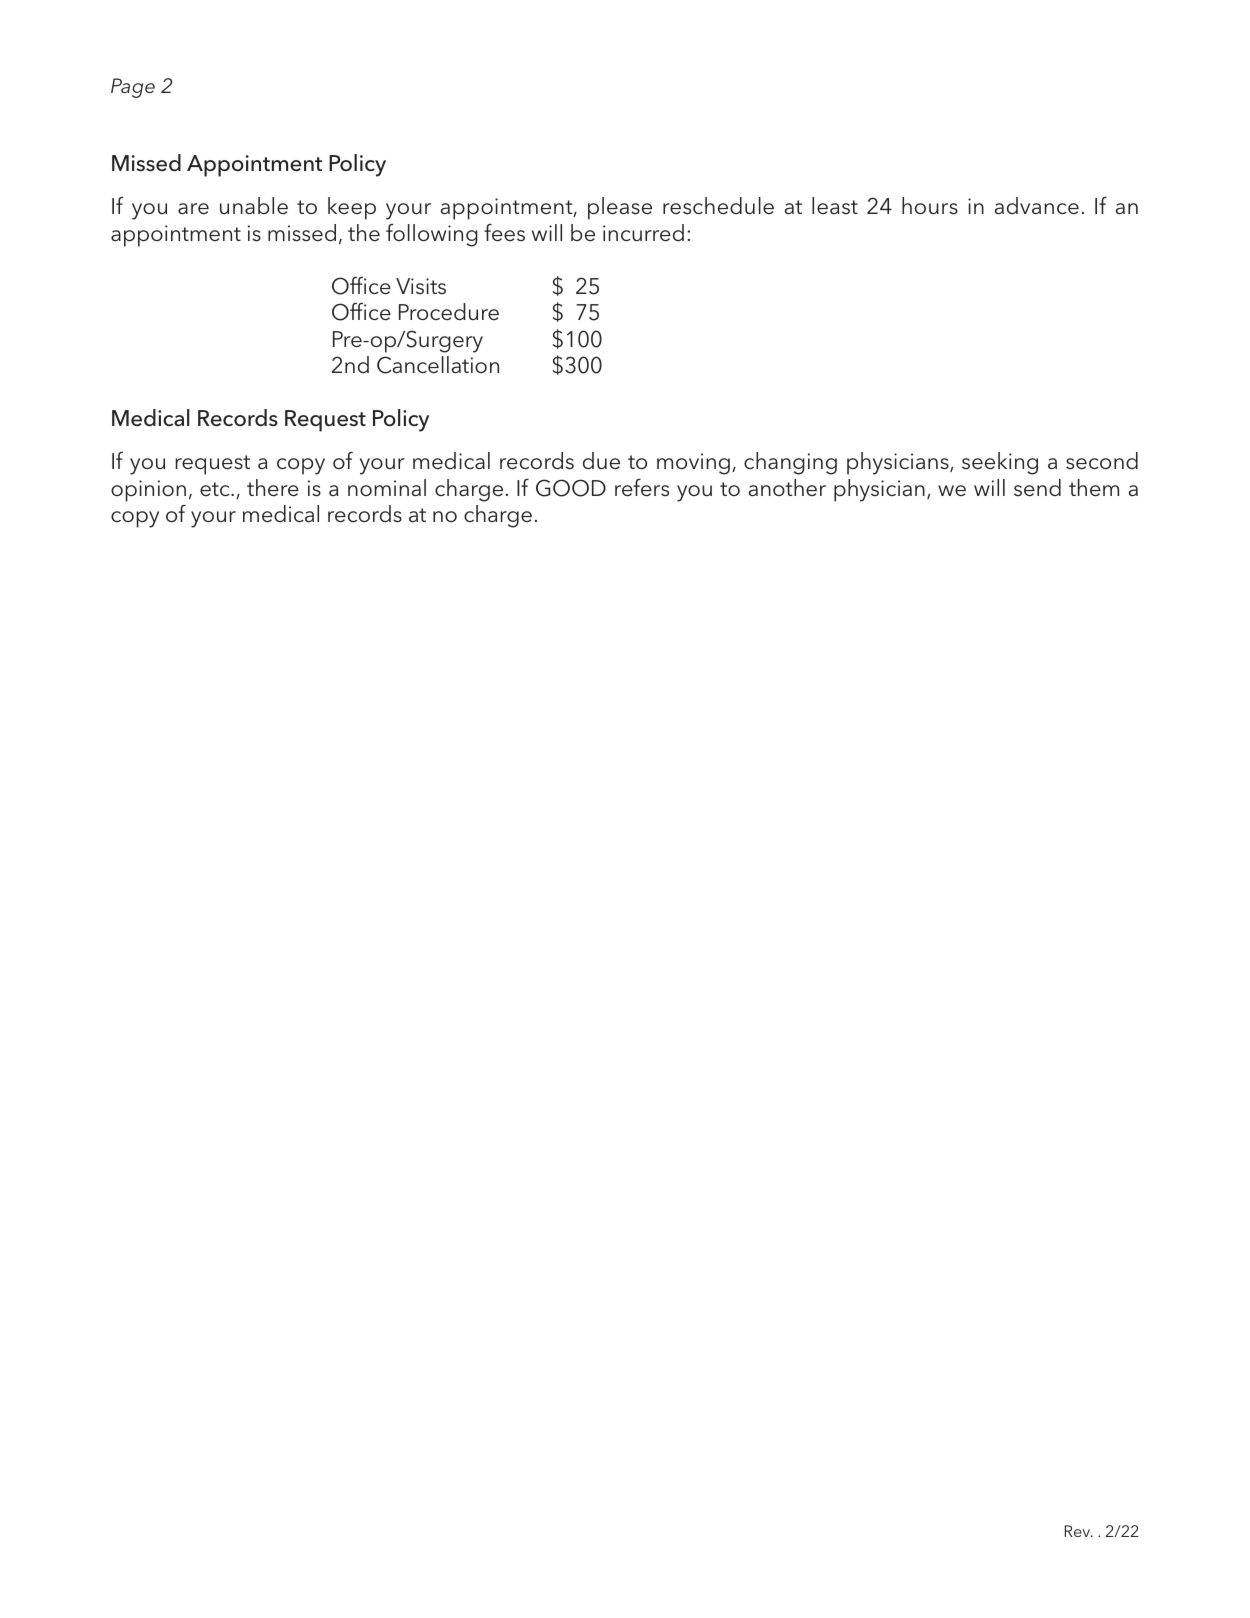 This document has width=1250, height=1618. I want to click on refers, so click(642, 488).
